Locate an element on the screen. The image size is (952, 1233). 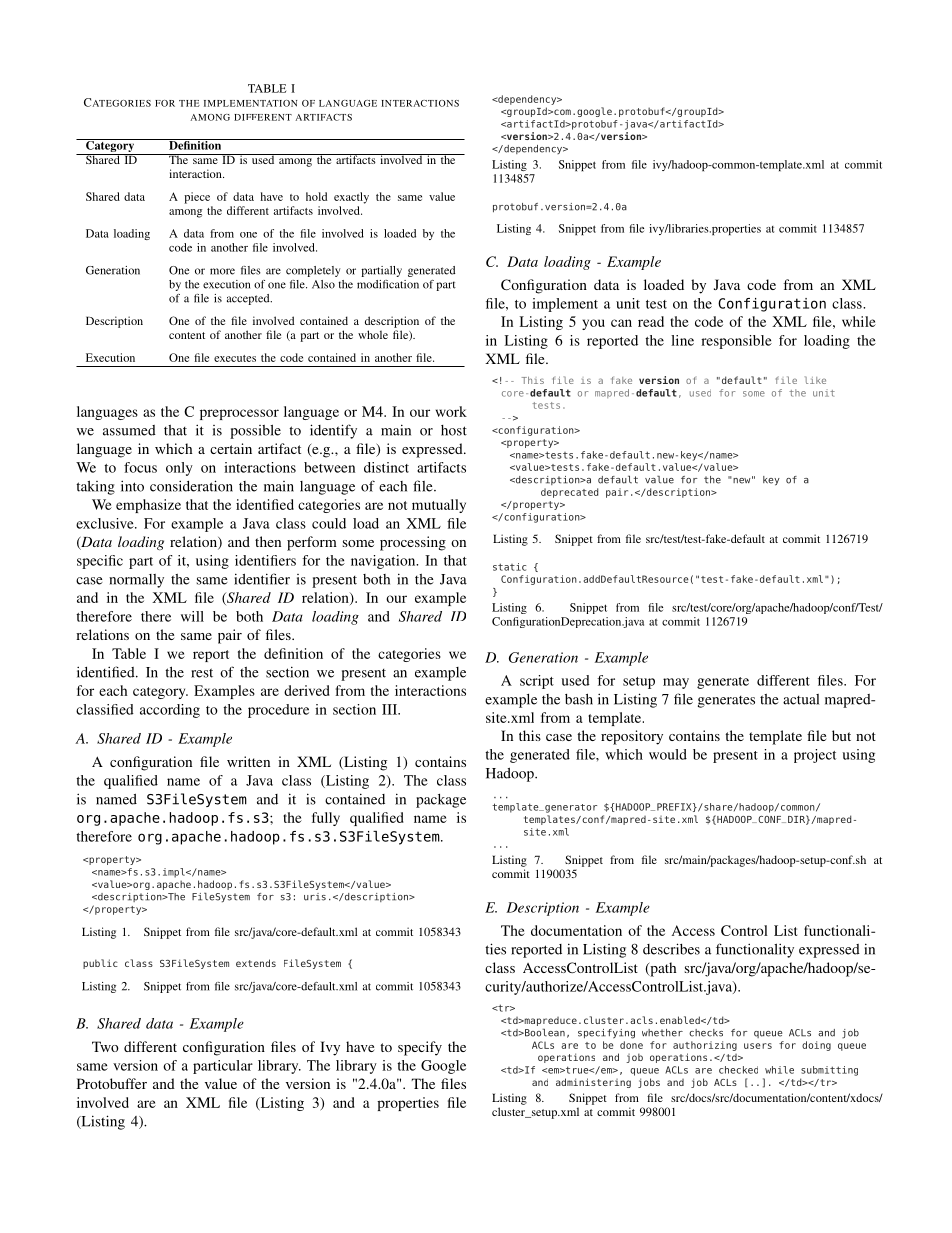
III is located at coordinates (391, 709).
